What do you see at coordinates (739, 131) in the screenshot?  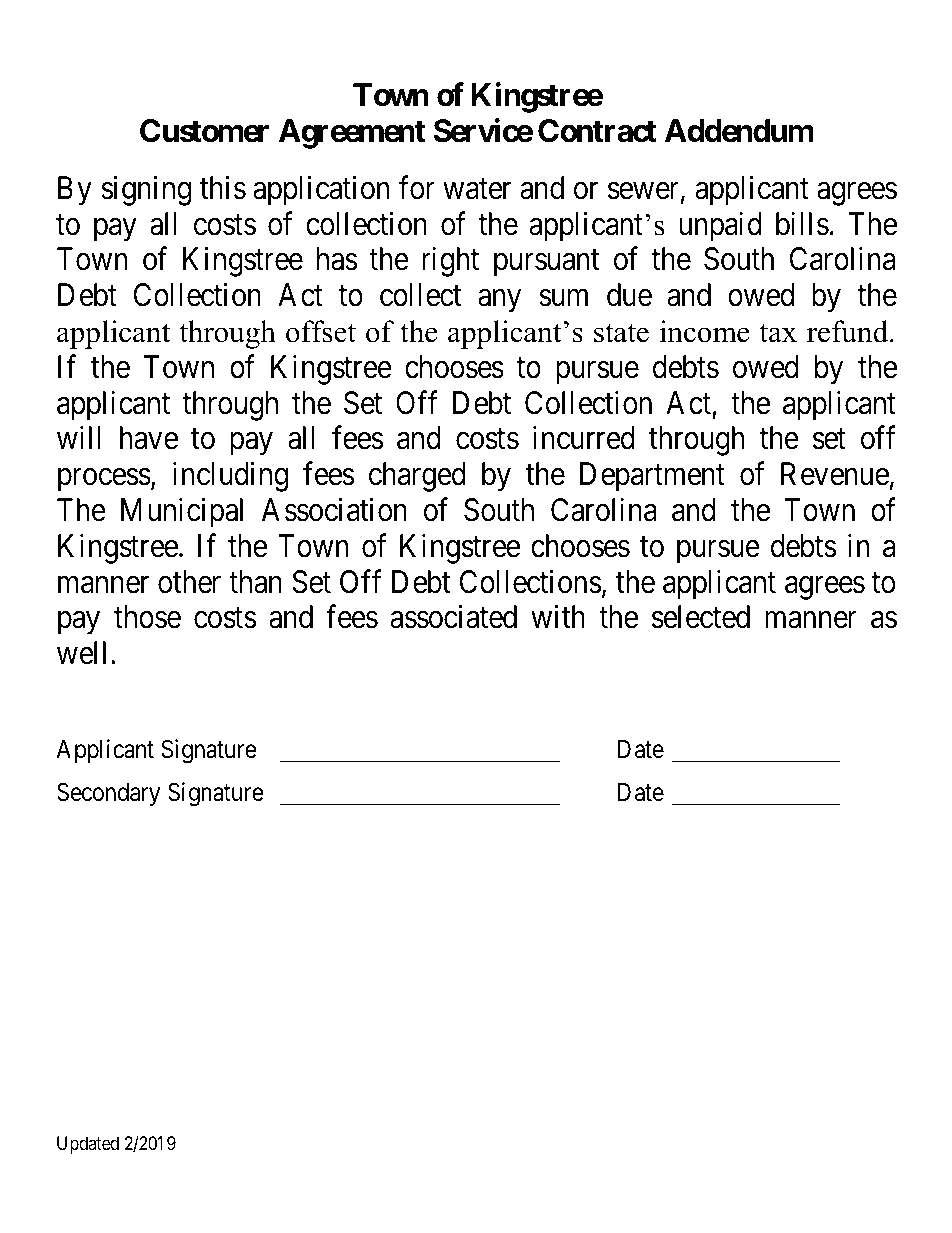 I see `Addendum` at bounding box center [739, 131].
